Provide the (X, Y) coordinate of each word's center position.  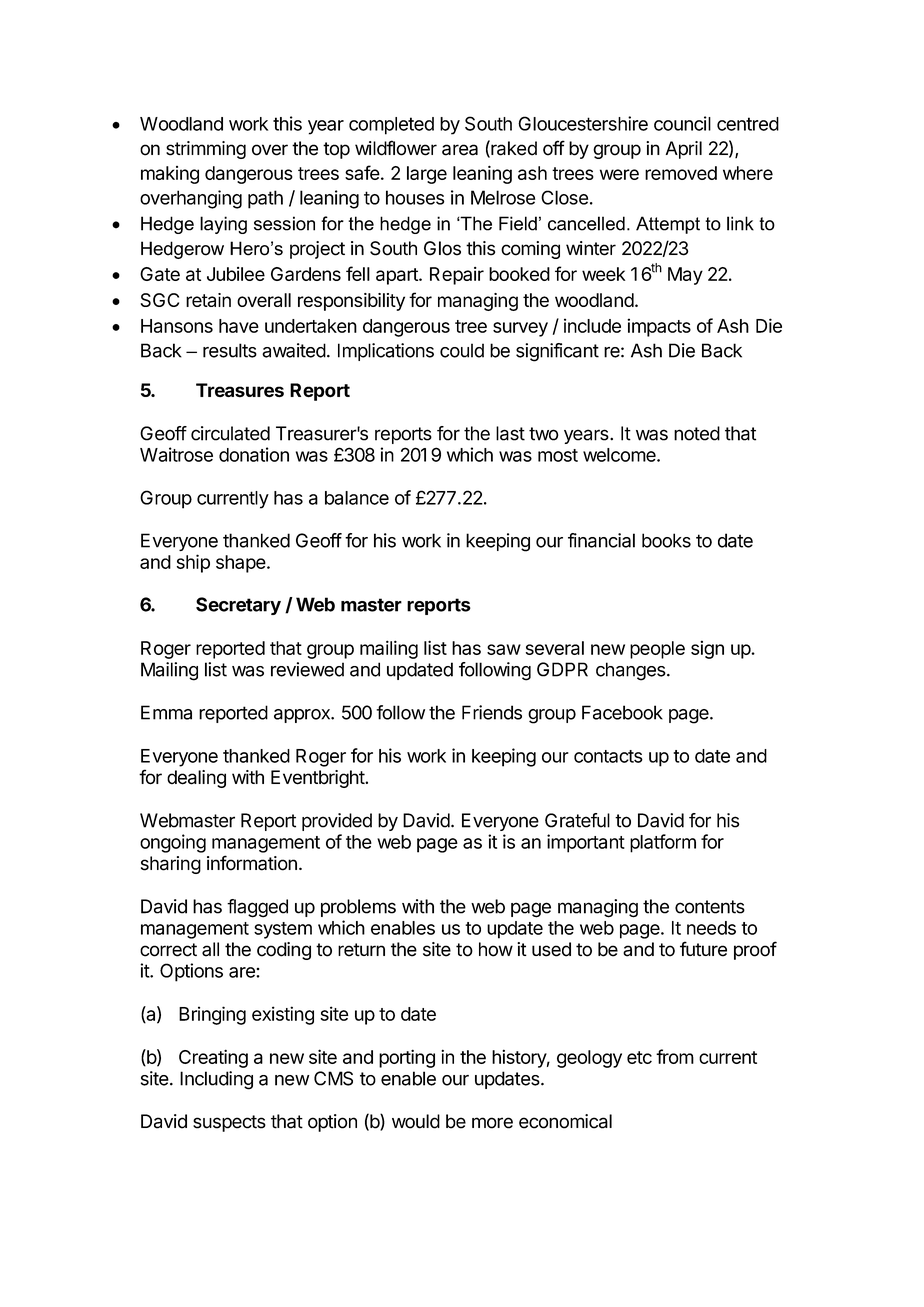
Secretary (238, 606)
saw (504, 649)
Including (216, 1080)
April (684, 150)
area (460, 150)
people (657, 650)
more (492, 1123)
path (265, 199)
